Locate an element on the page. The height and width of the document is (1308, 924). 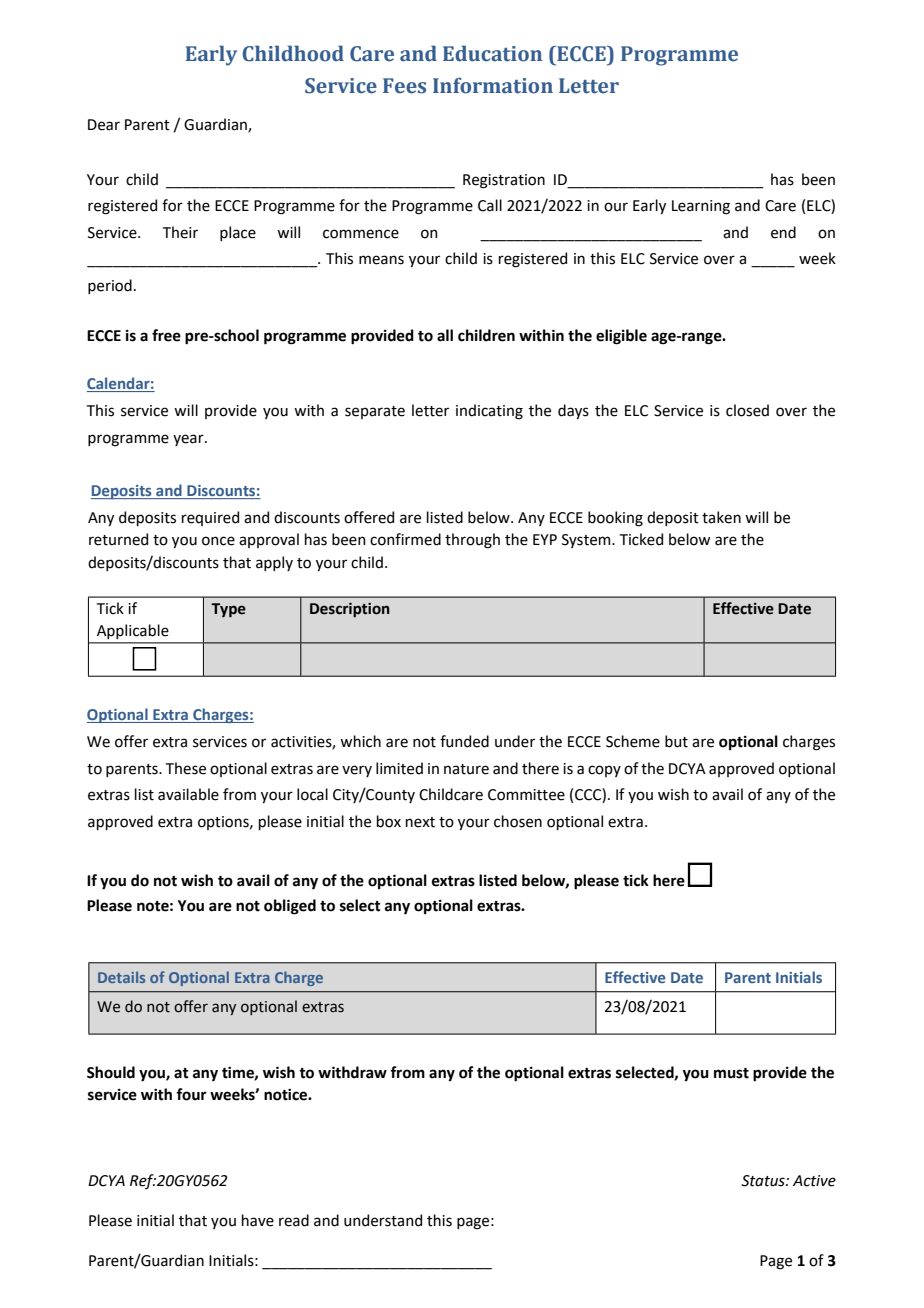
Dear is located at coordinates (104, 125).
